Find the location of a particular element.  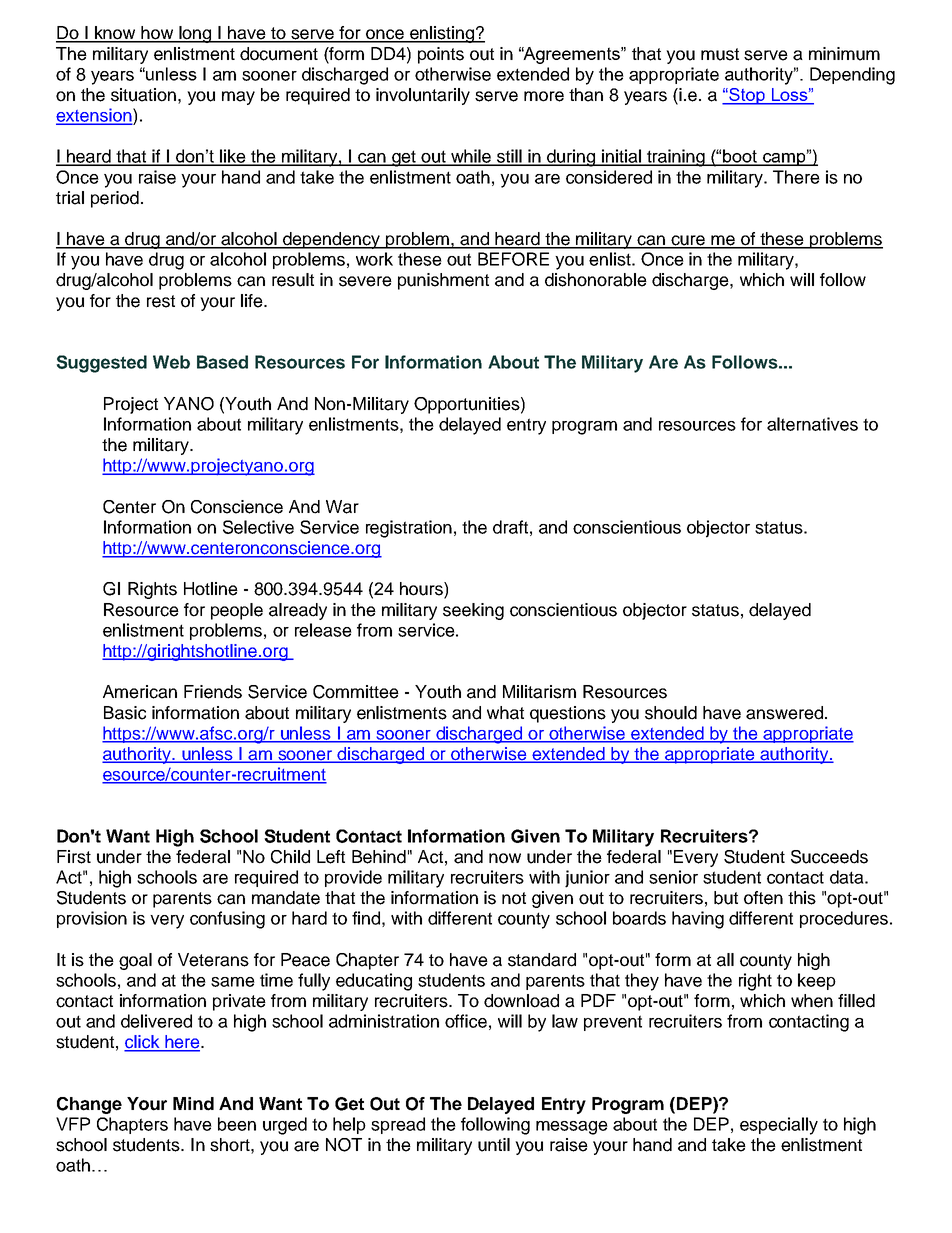

until is located at coordinates (494, 1145).
